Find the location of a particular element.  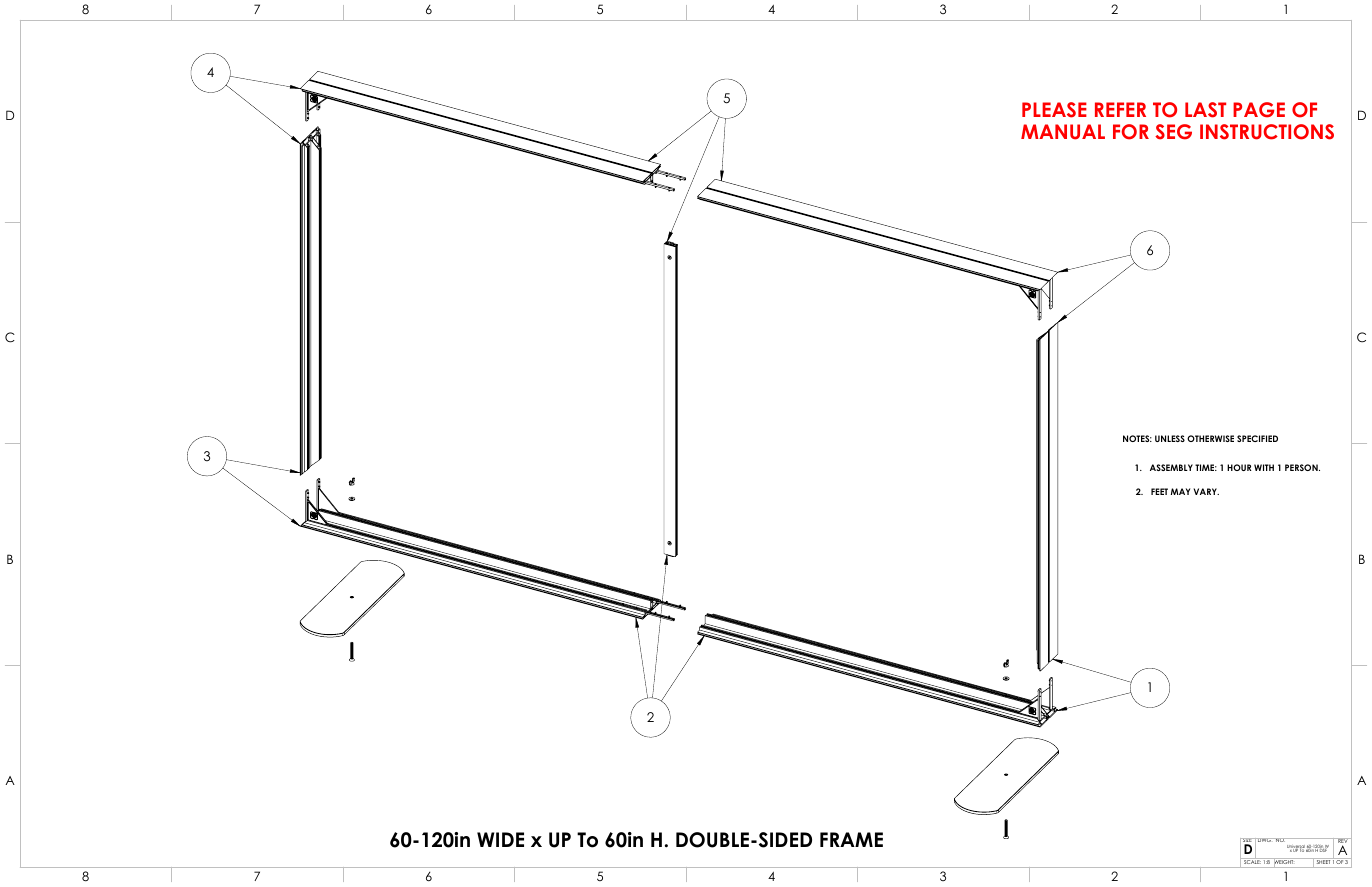

UNLESS is located at coordinates (1170, 438).
